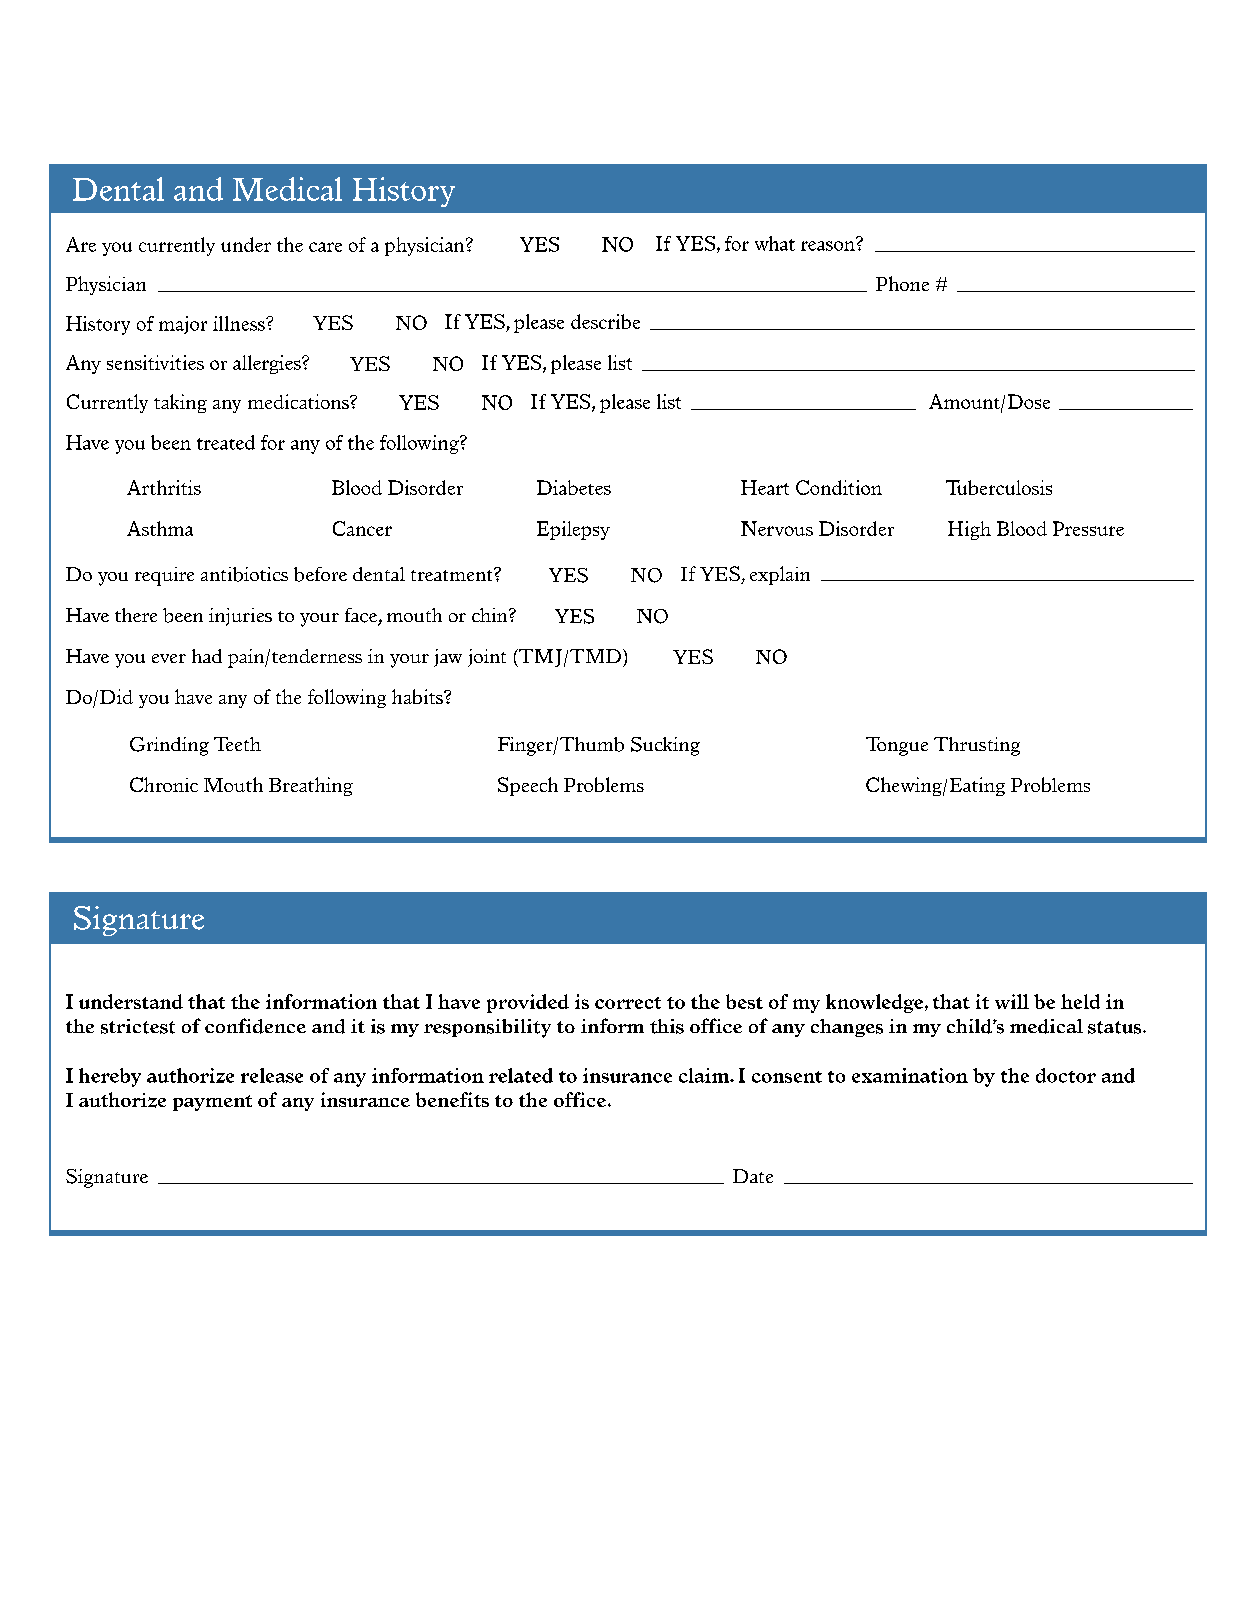 The image size is (1252, 1621). I want to click on Phone, so click(902, 283).
